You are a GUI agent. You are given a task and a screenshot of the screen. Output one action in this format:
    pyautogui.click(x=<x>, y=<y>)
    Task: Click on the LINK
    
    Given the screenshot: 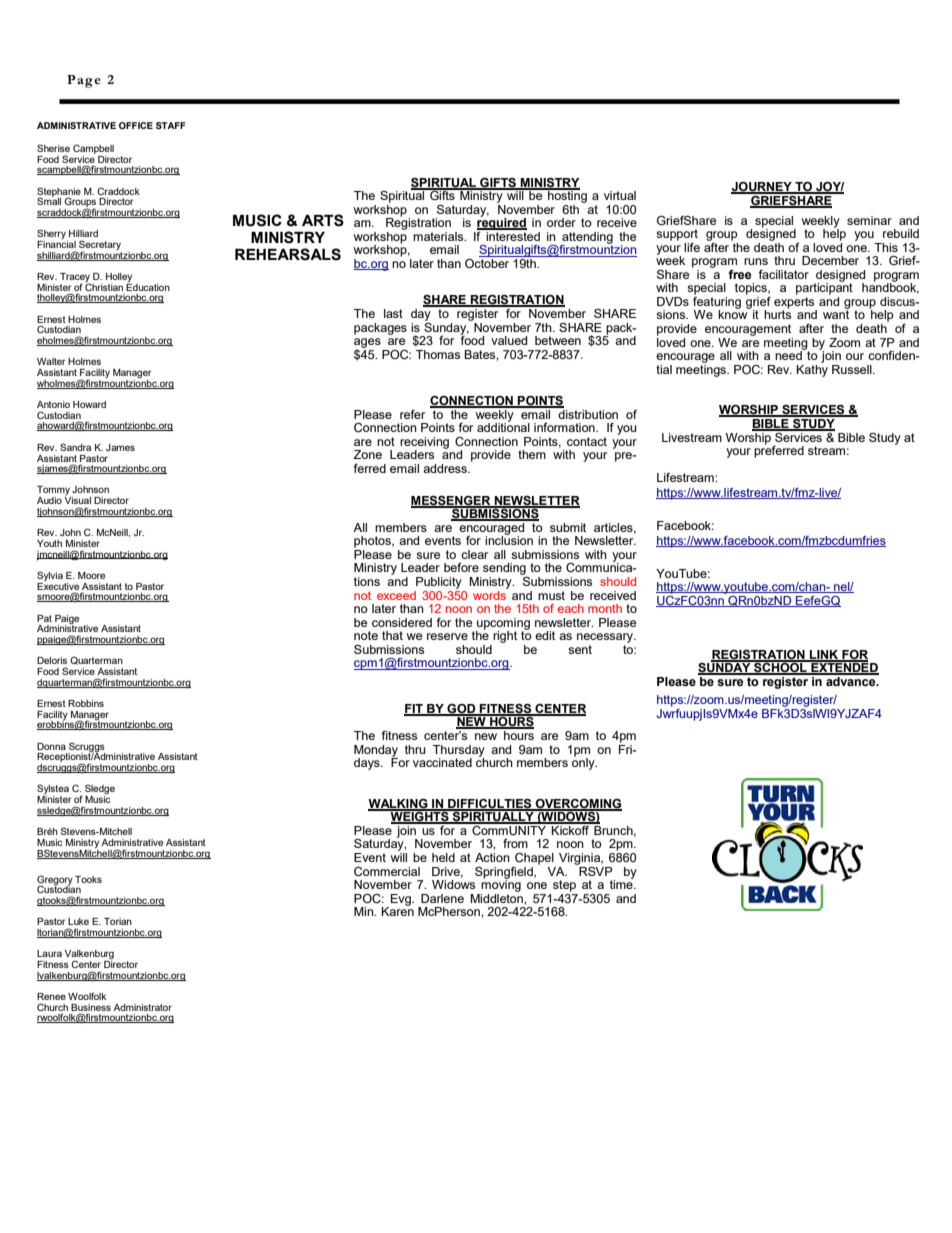 What is the action you would take?
    pyautogui.click(x=824, y=655)
